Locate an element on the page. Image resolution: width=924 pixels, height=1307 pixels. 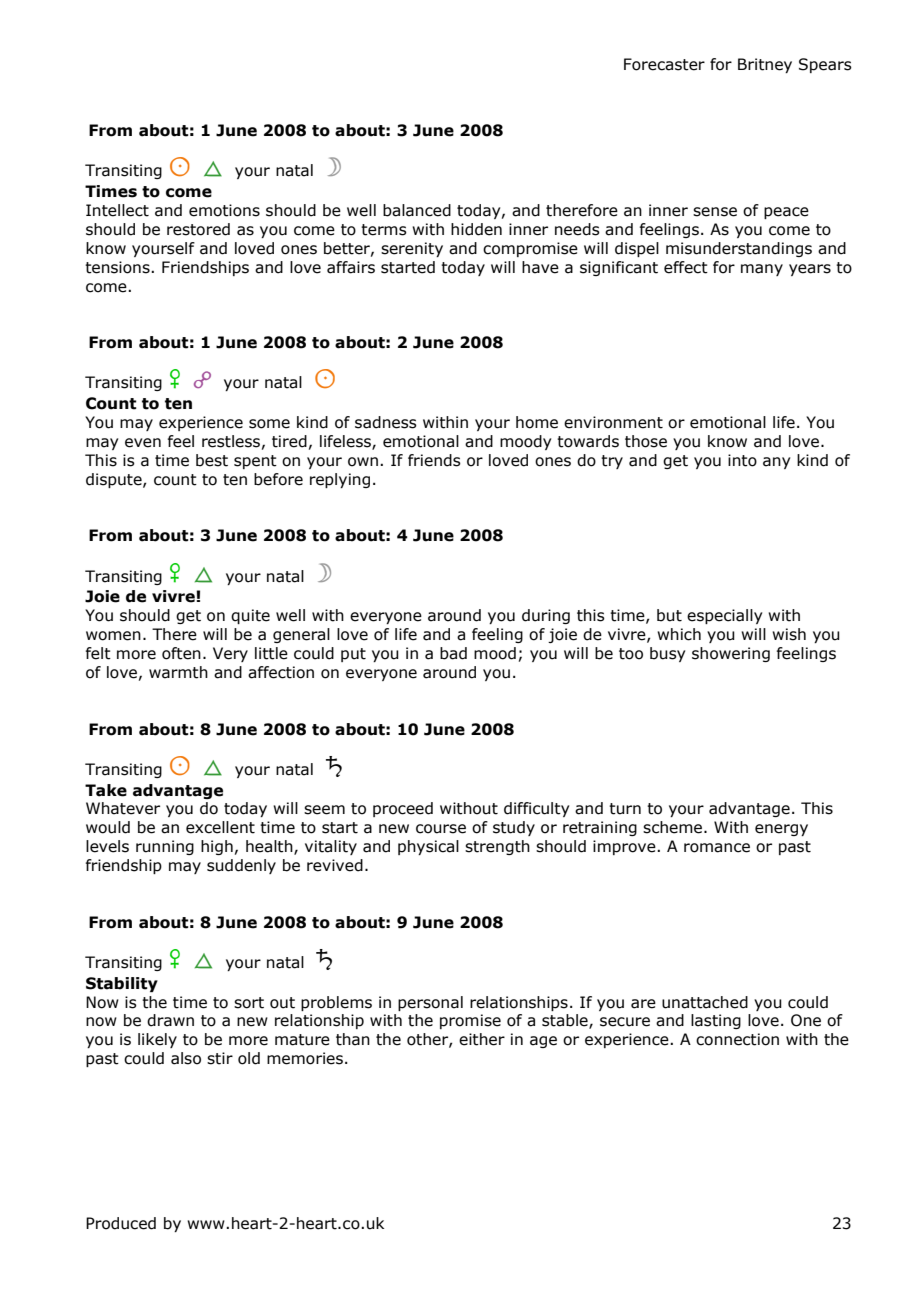
either is located at coordinates (482, 1039).
